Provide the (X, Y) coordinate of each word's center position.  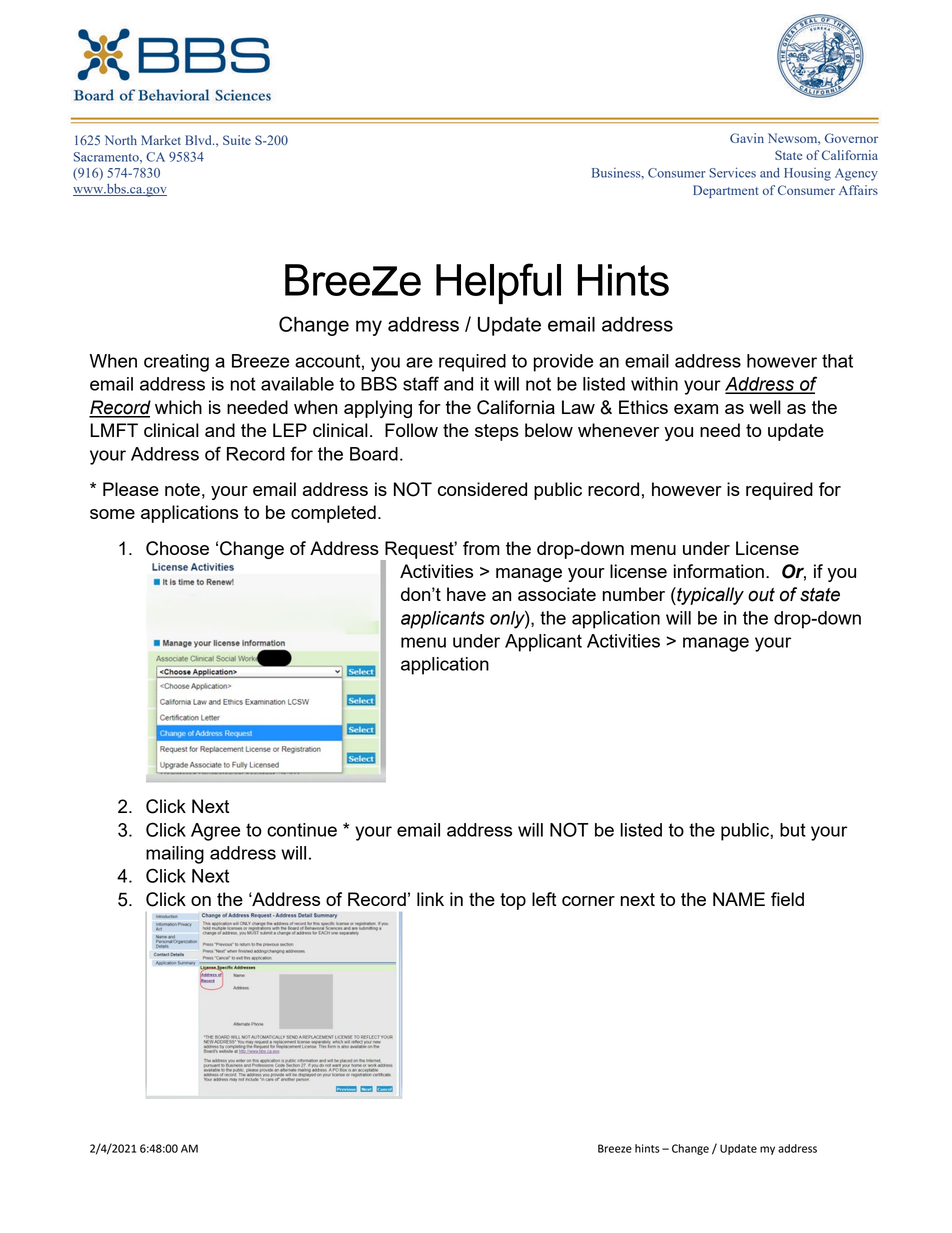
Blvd (199, 140)
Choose (177, 548)
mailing (175, 855)
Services (732, 172)
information (719, 571)
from (481, 548)
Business (617, 173)
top (513, 901)
